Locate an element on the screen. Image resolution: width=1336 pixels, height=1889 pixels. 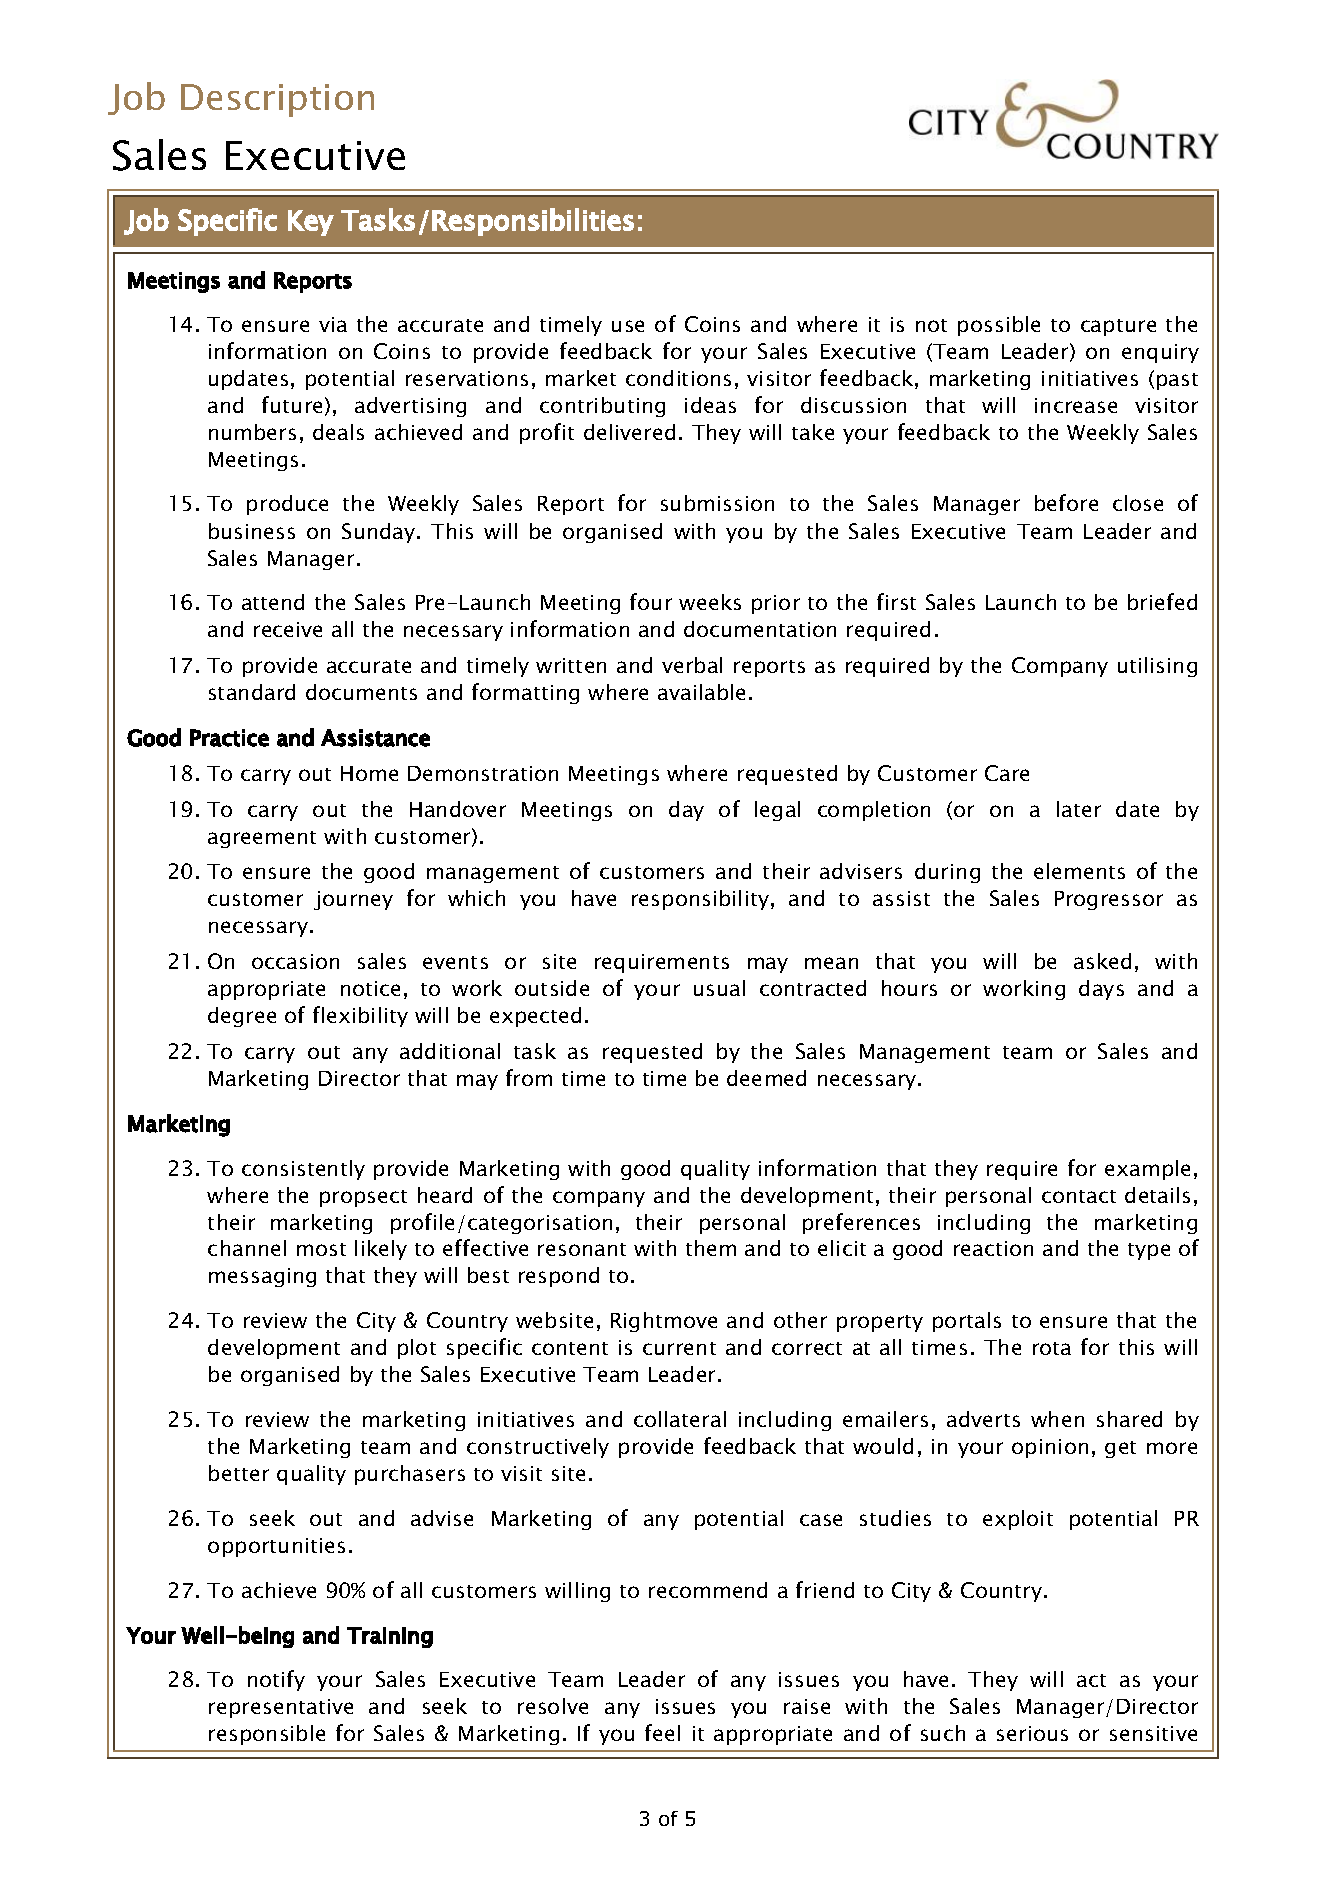
usual is located at coordinates (719, 988).
